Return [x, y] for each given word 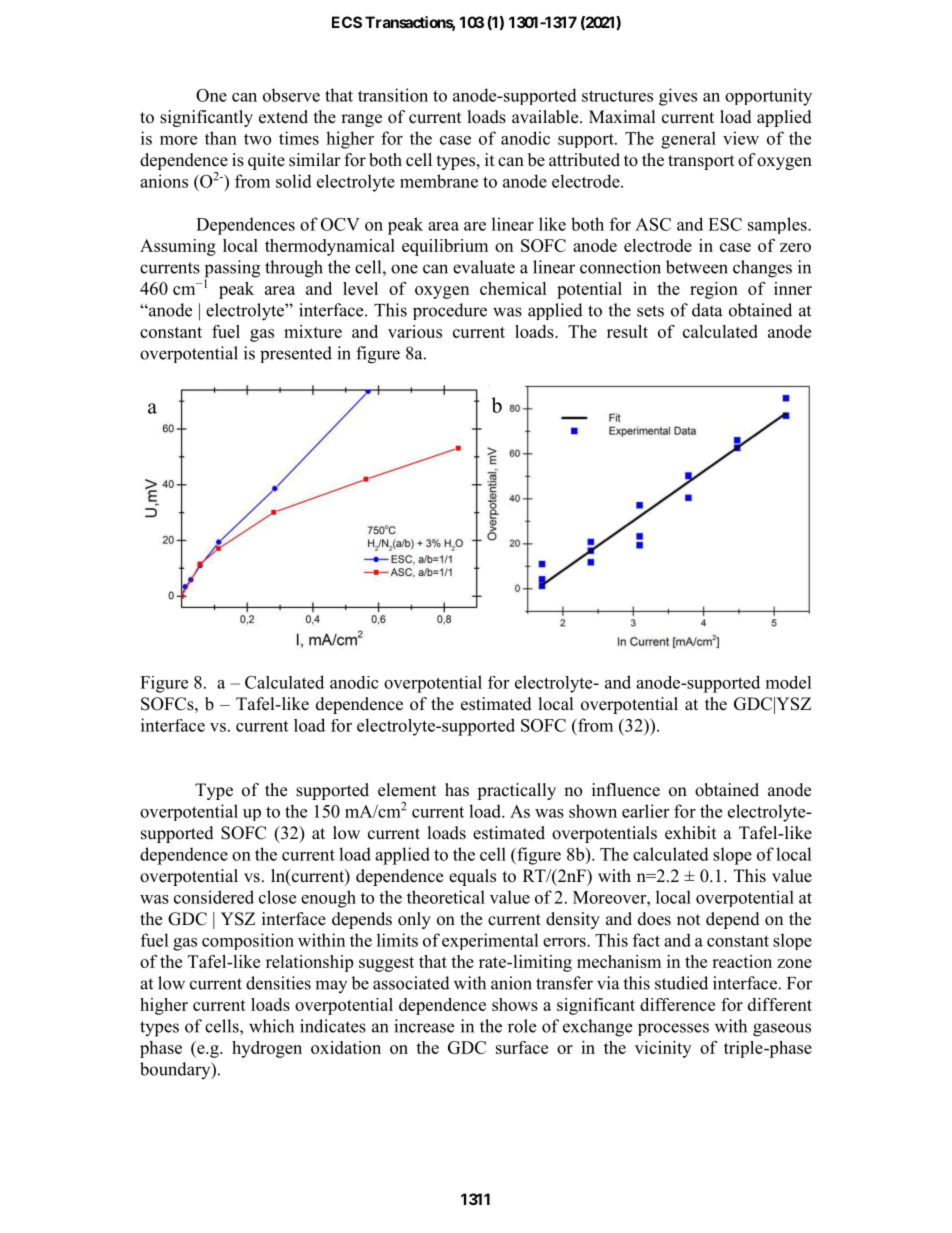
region [714, 290]
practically [516, 791]
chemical [513, 288]
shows [515, 1004]
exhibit [690, 833]
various [415, 331]
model [789, 682]
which [271, 1026]
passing [232, 270]
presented [296, 354]
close [277, 897]
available [546, 117]
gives [678, 97]
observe [291, 95]
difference [677, 1004]
